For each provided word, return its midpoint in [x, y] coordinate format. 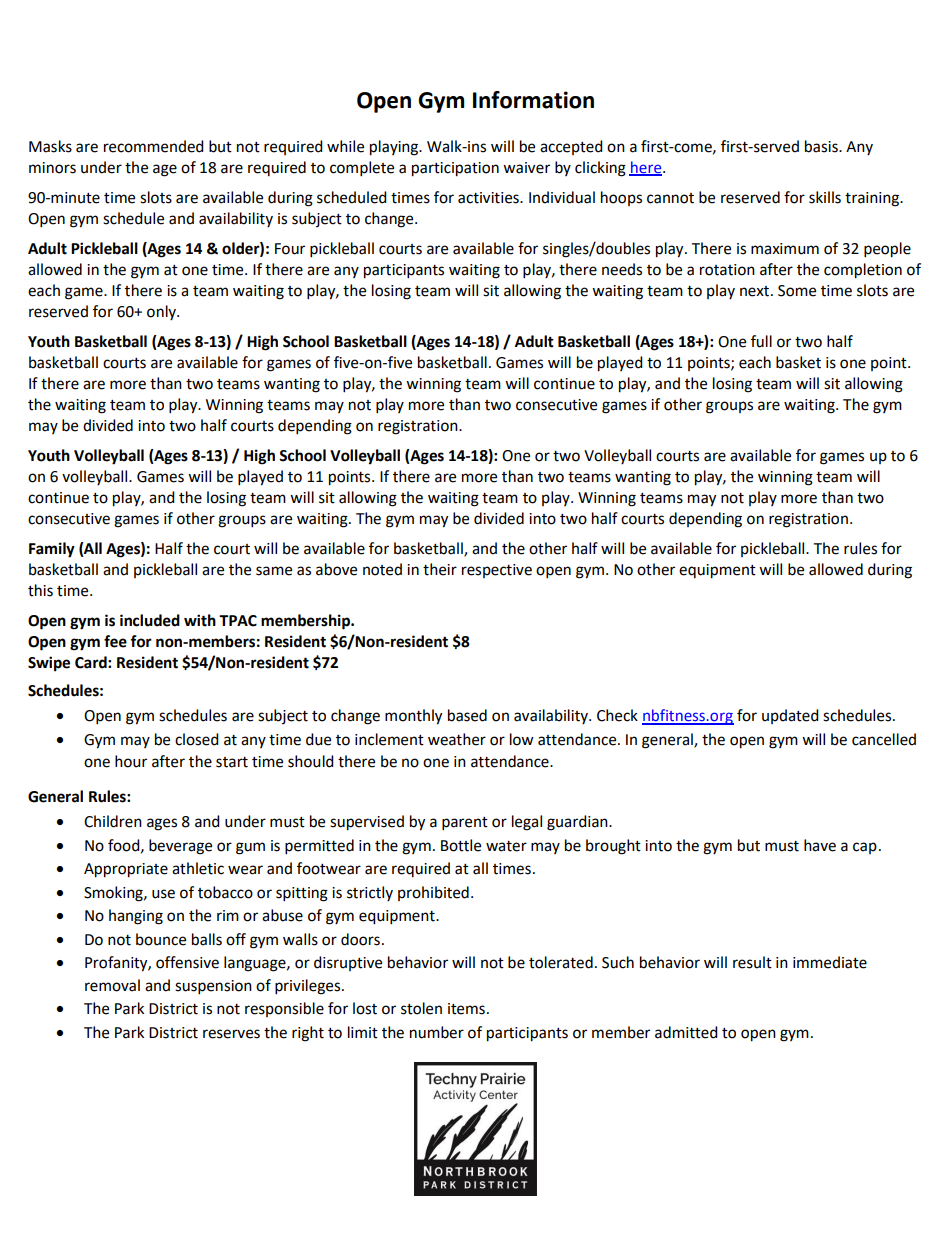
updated [790, 716]
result [752, 962]
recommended [154, 146]
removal [112, 985]
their [440, 569]
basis [822, 146]
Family [52, 550]
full [761, 341]
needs [622, 269]
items [466, 1009]
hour [131, 761]
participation [455, 169]
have [820, 845]
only [162, 312]
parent [465, 824]
